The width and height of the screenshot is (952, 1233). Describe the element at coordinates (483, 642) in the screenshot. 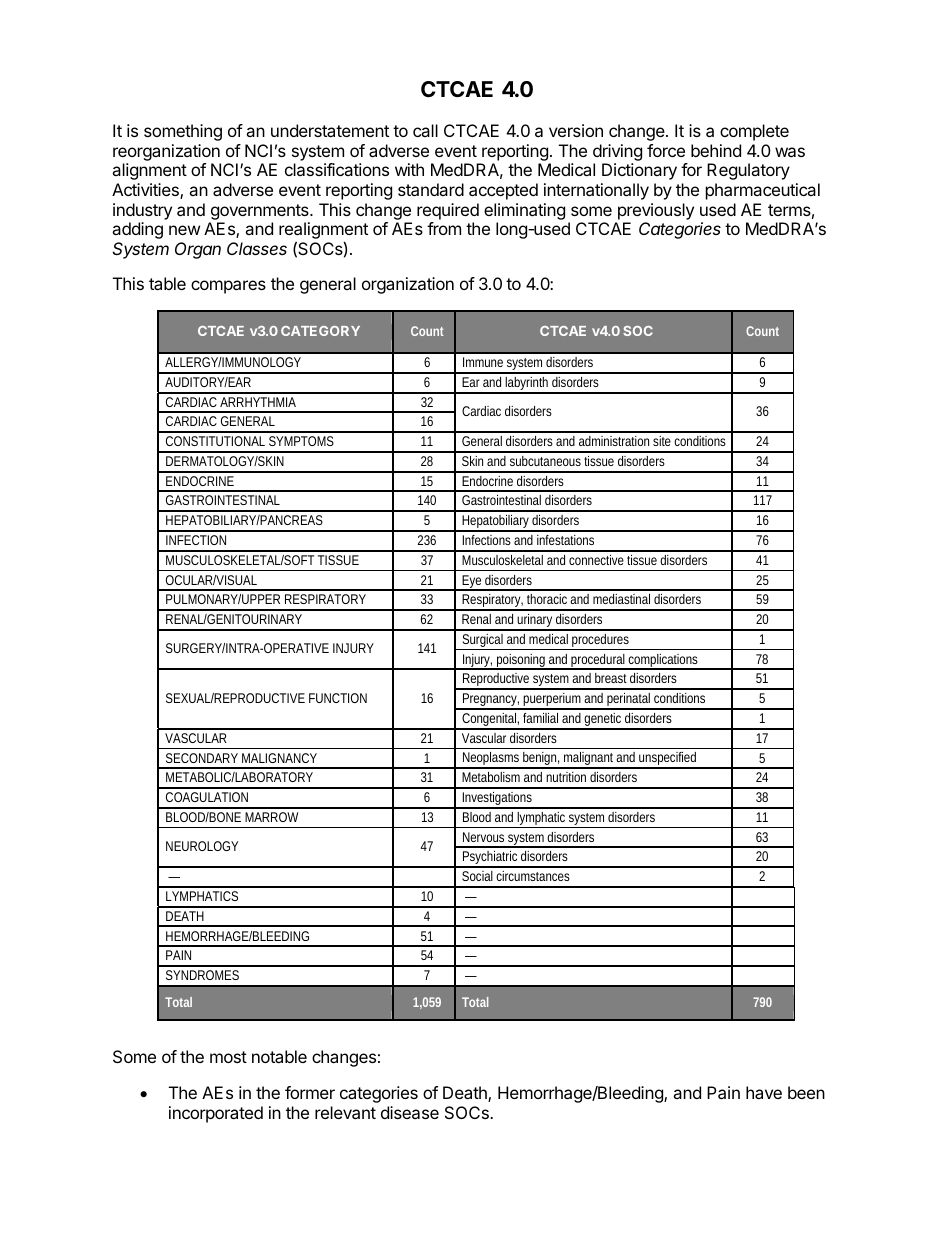

I see `Surgical` at that location.
